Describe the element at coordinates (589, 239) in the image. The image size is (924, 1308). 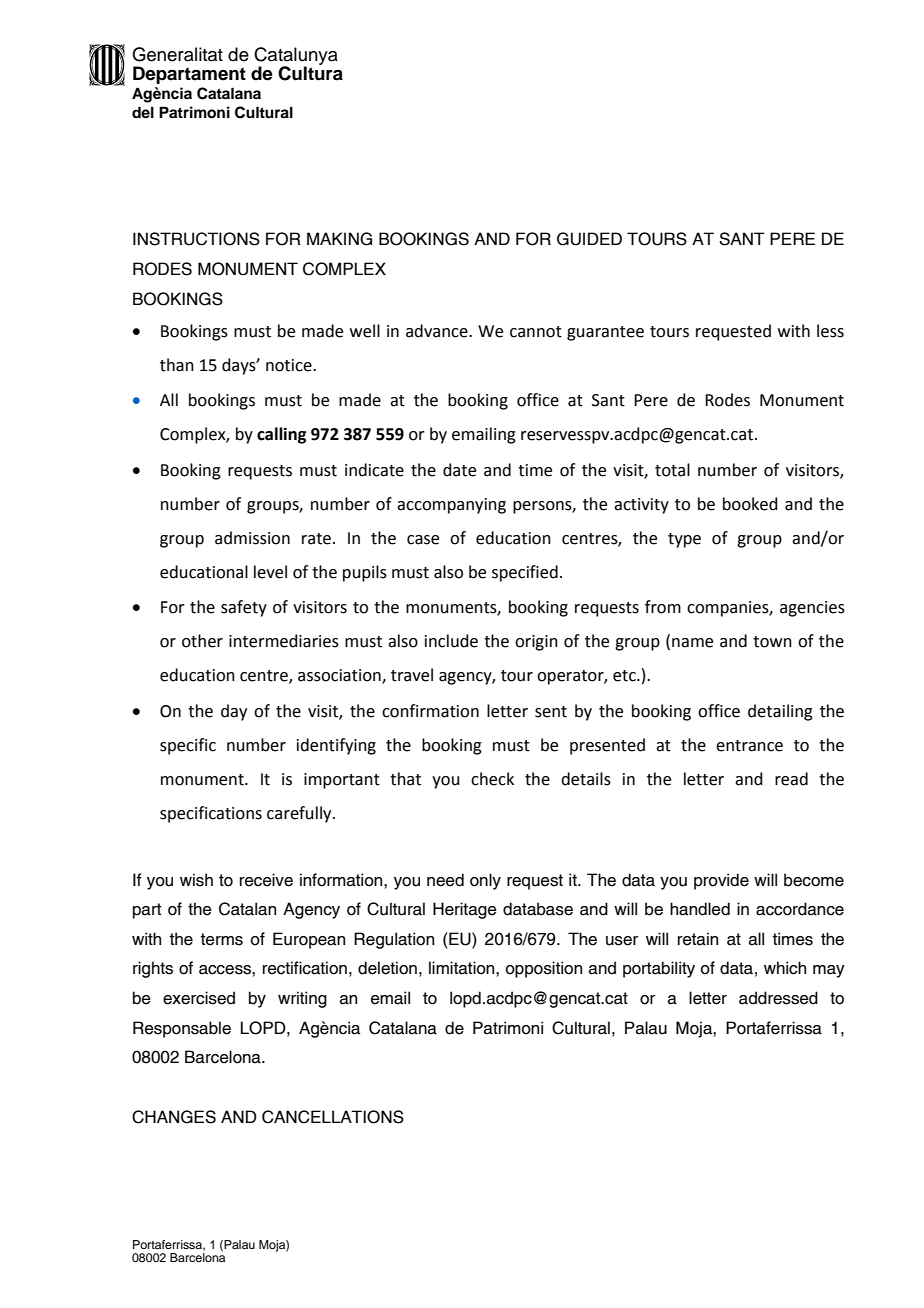
I see `GUIDED` at that location.
